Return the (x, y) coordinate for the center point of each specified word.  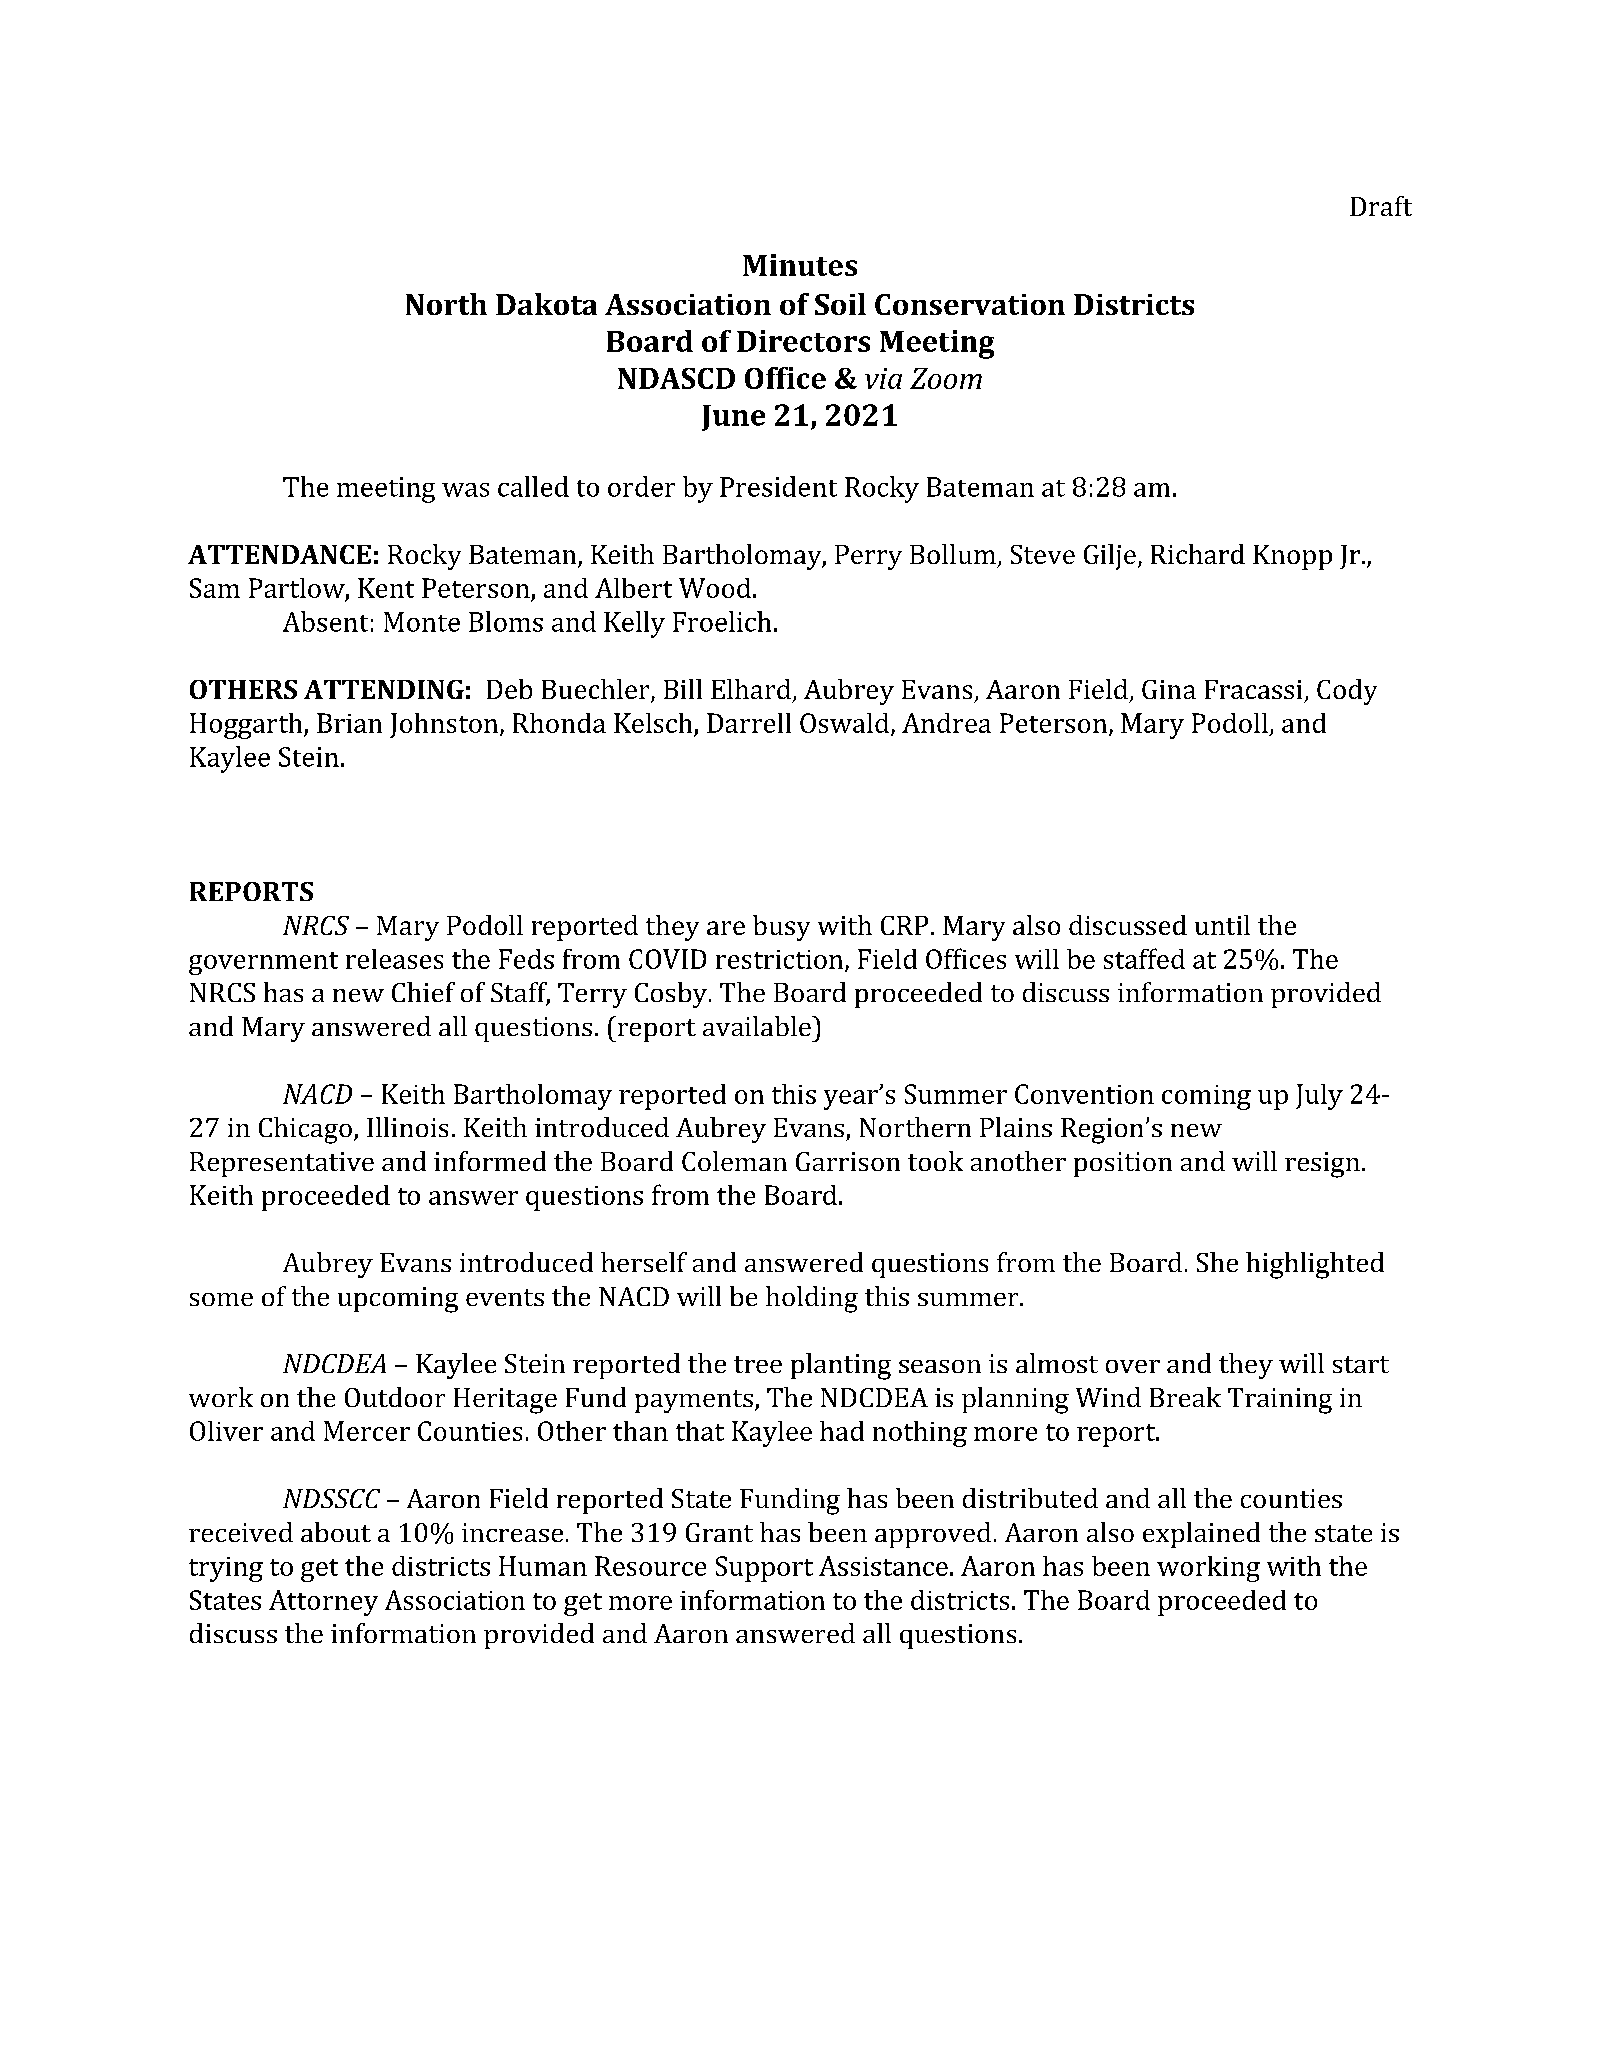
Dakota (546, 304)
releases (394, 959)
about (336, 1532)
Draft (1381, 206)
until (1222, 925)
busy (781, 928)
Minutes (800, 265)
